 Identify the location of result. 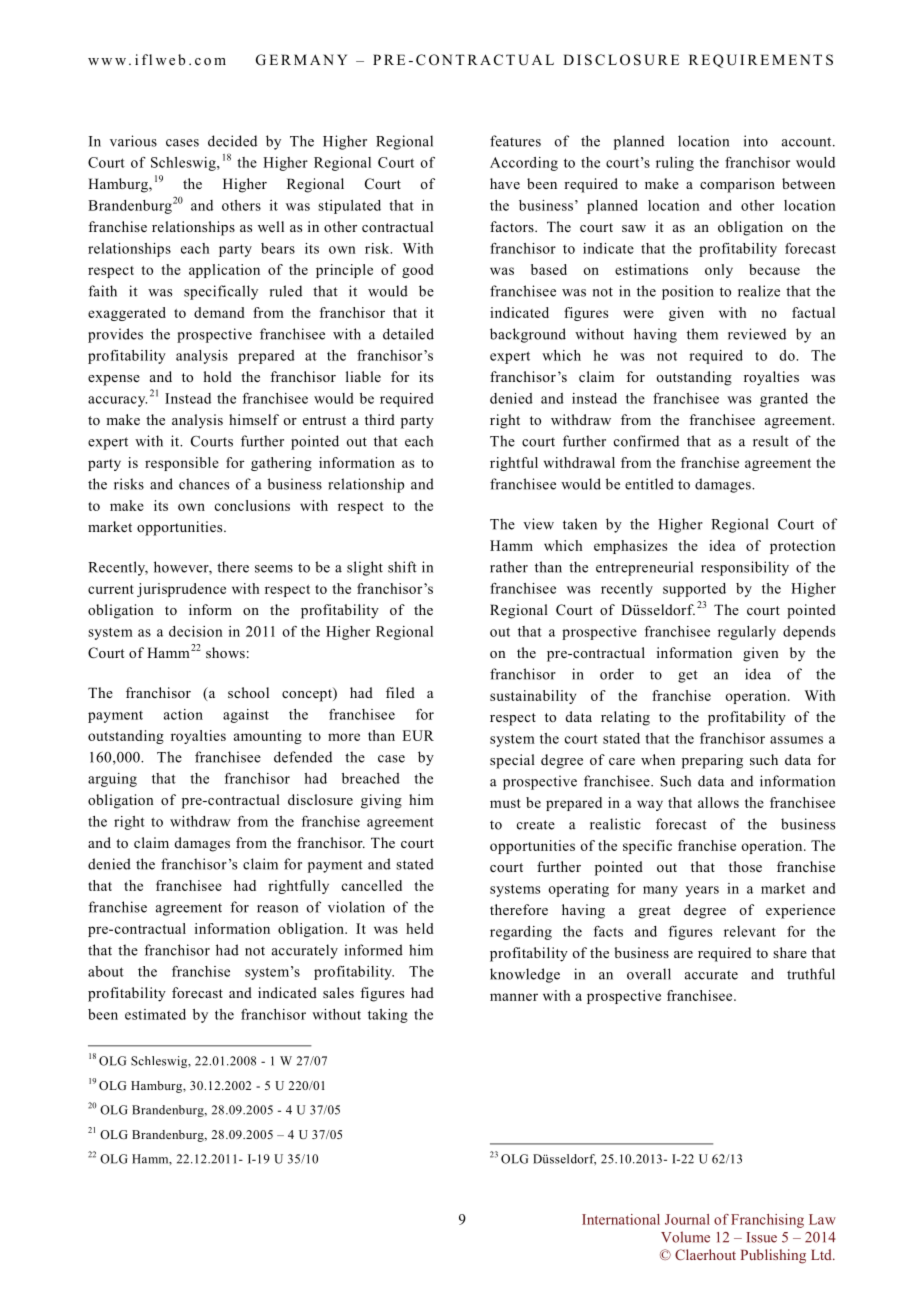
(771, 441).
